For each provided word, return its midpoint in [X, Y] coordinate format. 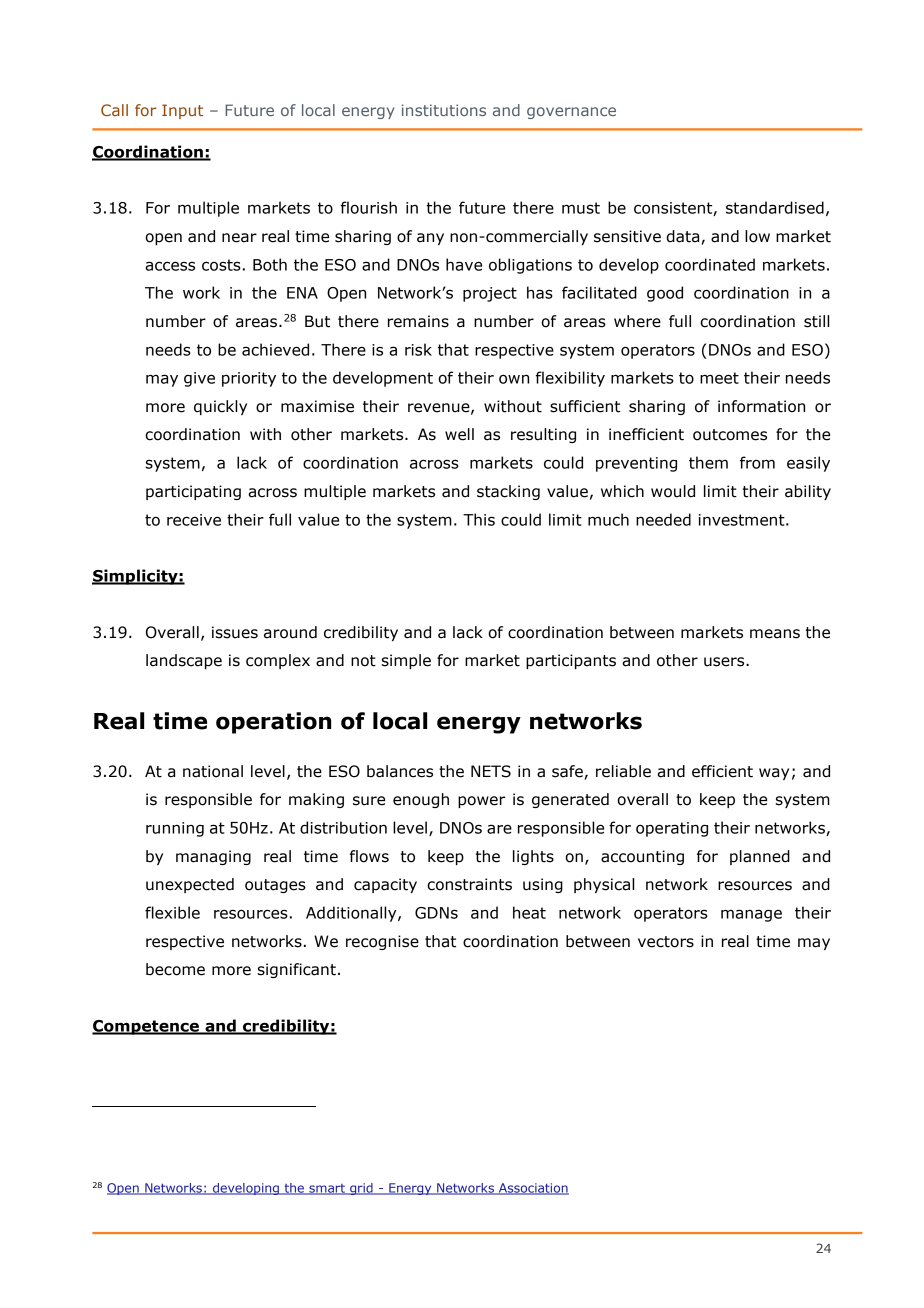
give [199, 379]
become [175, 969]
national [213, 771]
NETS [491, 771]
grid [361, 1189]
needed [663, 519]
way [774, 774]
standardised [775, 207]
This [479, 519]
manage [751, 915]
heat [529, 912]
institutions [444, 110]
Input [182, 111]
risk [418, 349]
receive [194, 520]
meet [719, 378]
